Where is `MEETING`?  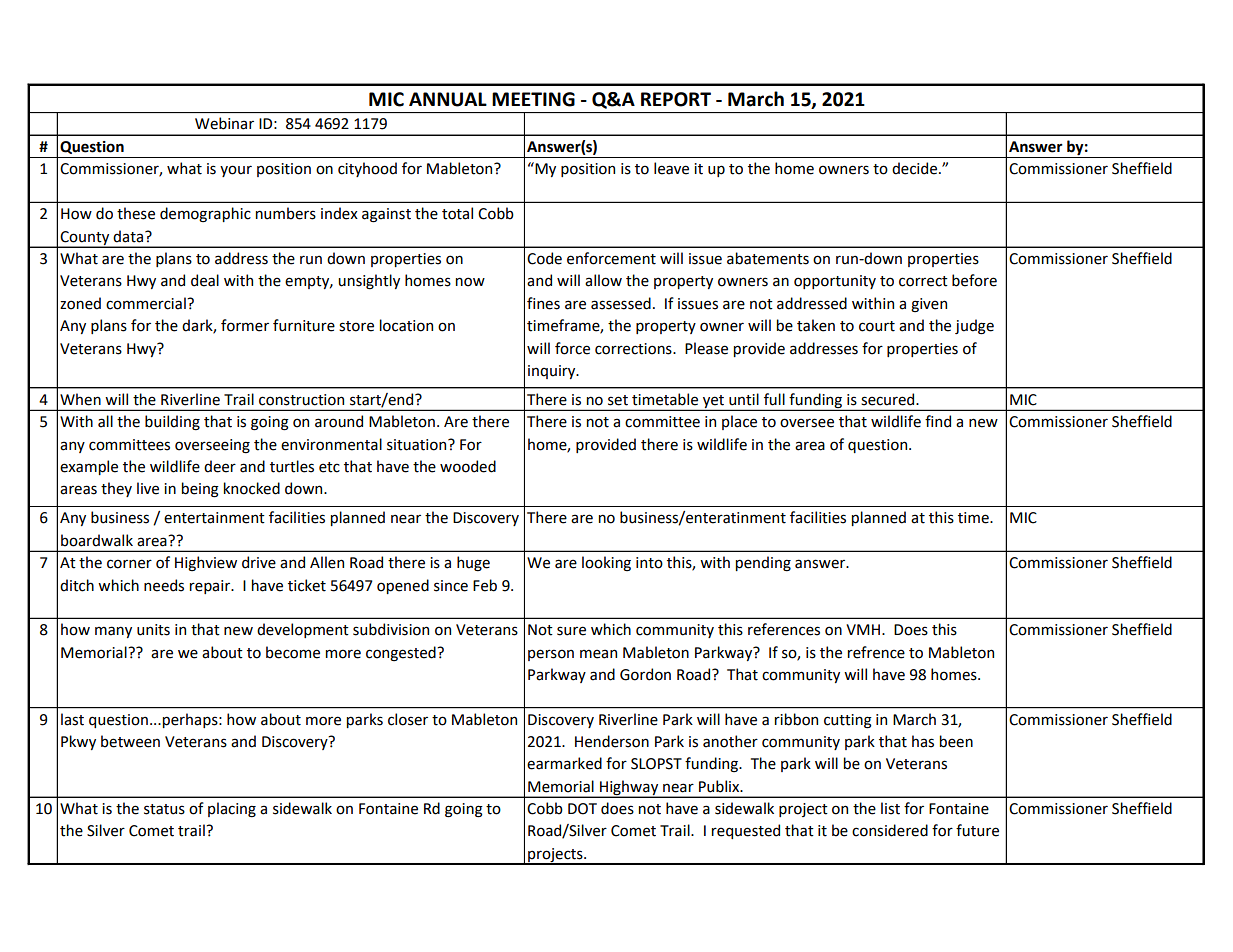 MEETING is located at coordinates (533, 99).
